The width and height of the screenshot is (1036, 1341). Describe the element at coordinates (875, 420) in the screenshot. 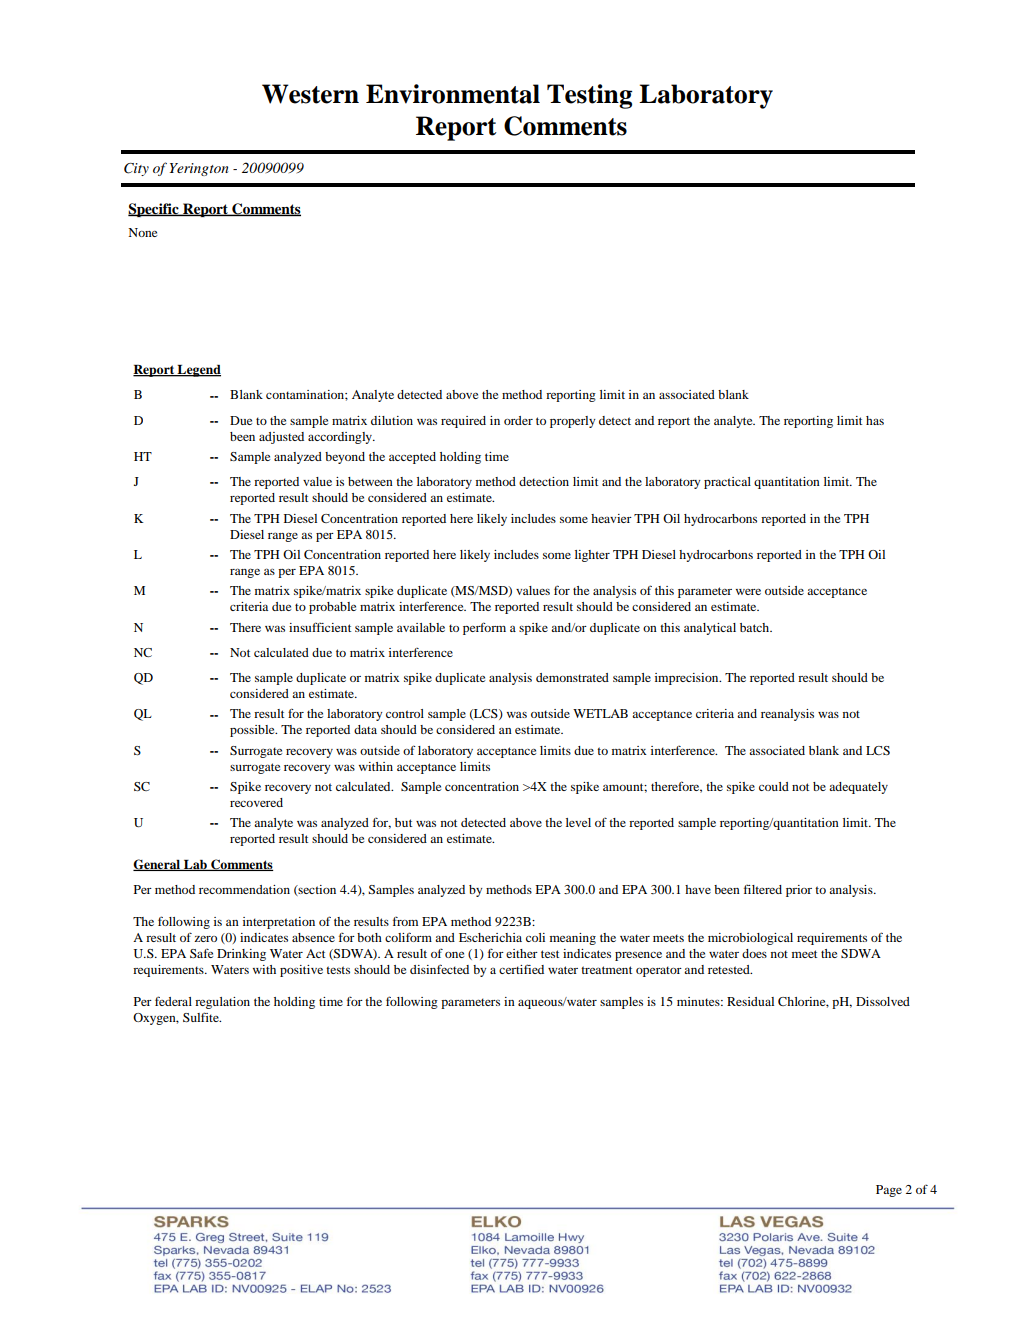

I see `has` at that location.
